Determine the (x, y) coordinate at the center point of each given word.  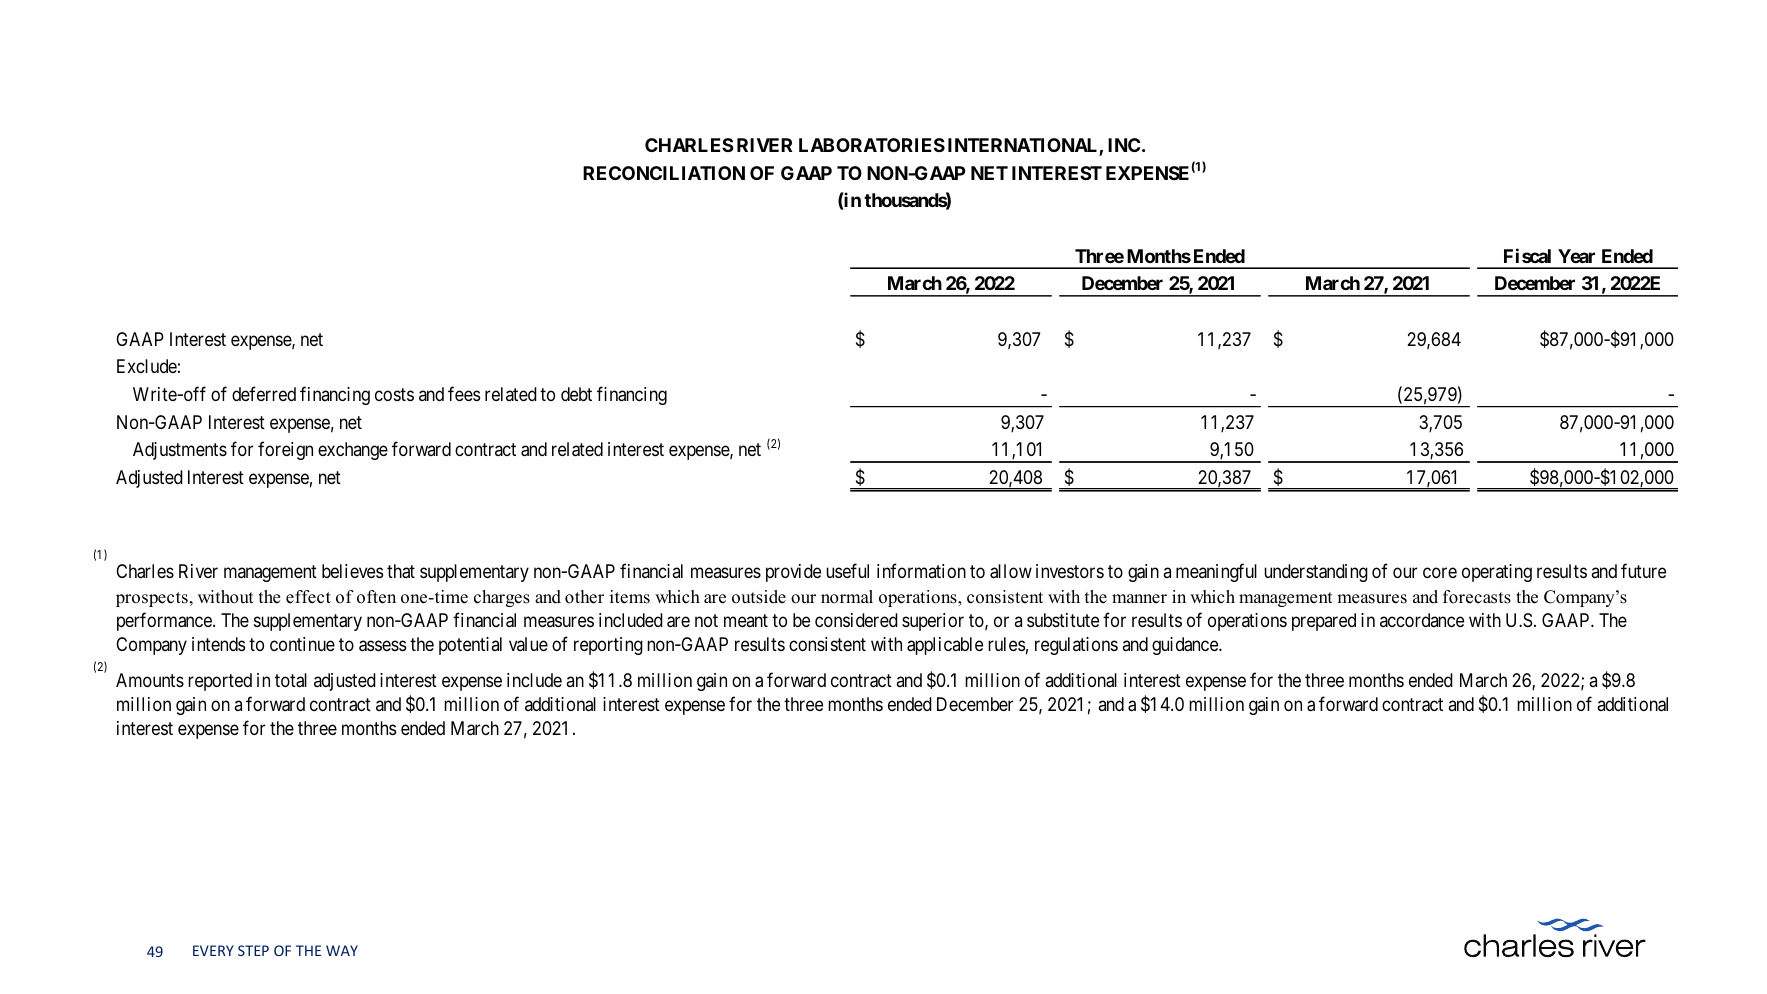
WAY (342, 950)
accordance (1422, 620)
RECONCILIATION (664, 173)
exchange (353, 451)
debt (576, 394)
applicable (945, 646)
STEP (253, 950)
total (291, 680)
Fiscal (1527, 255)
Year (1576, 256)
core (1440, 573)
